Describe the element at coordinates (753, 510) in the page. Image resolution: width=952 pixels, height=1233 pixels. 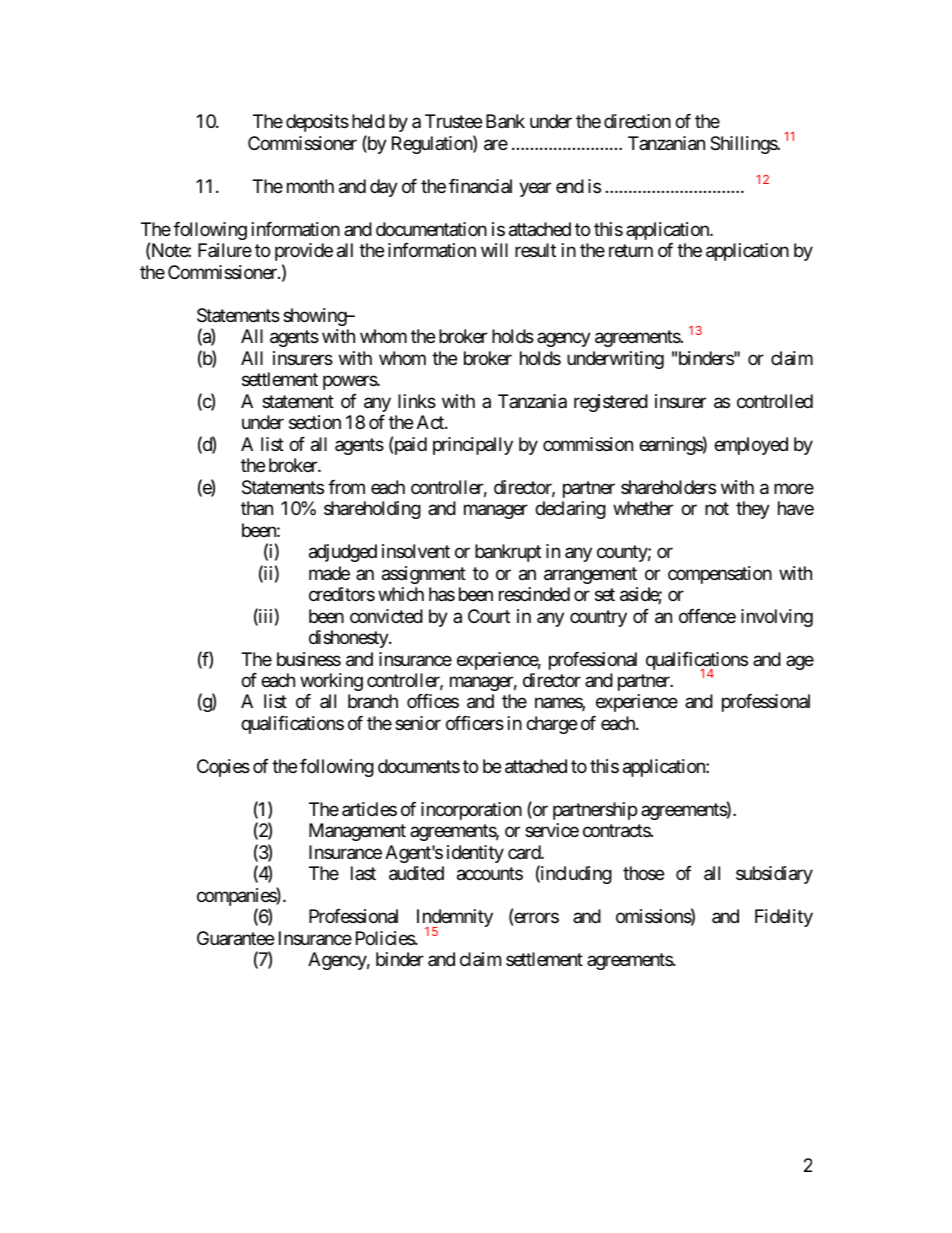
I see `they` at that location.
